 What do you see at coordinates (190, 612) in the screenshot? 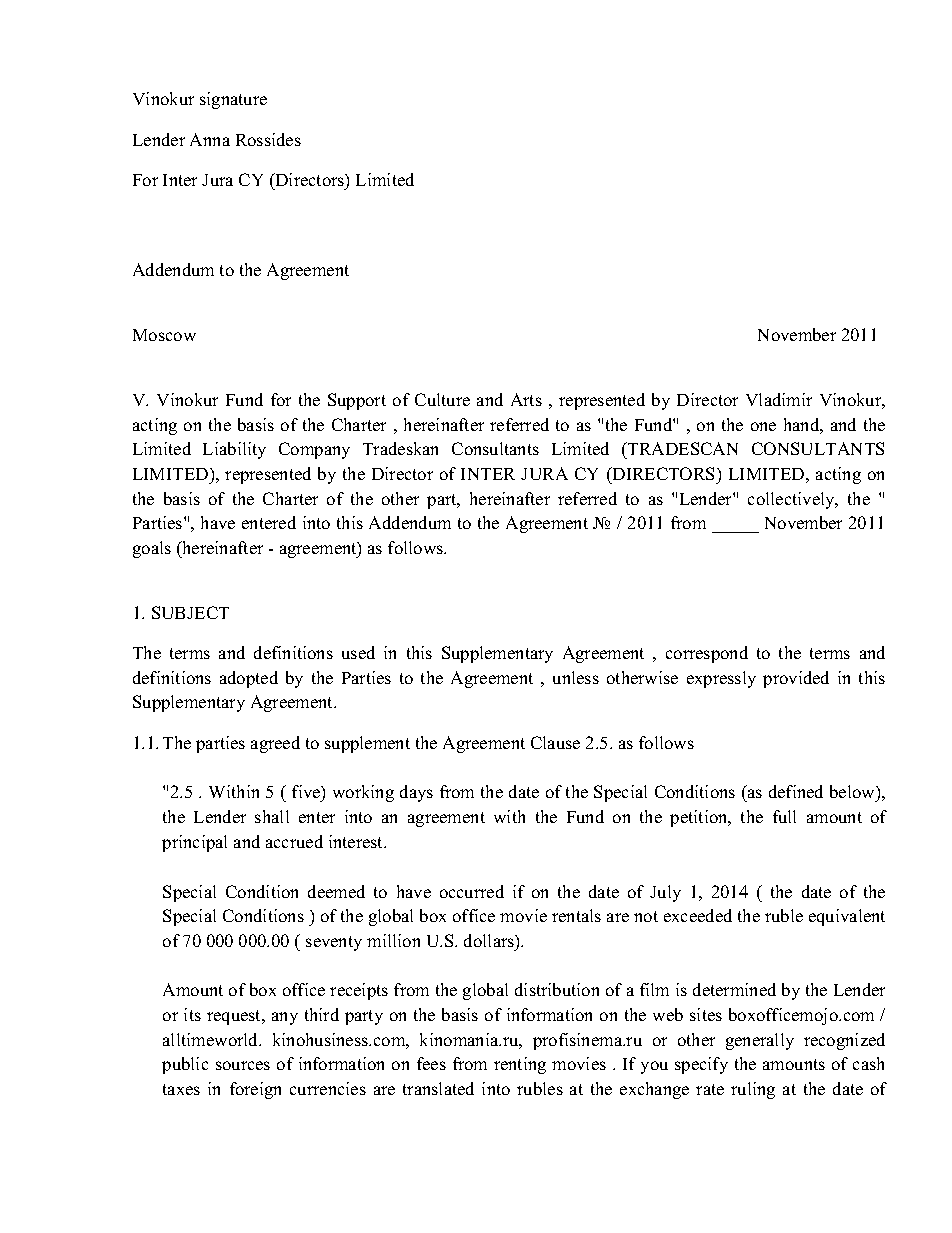
I see `SUBJECT` at bounding box center [190, 612].
